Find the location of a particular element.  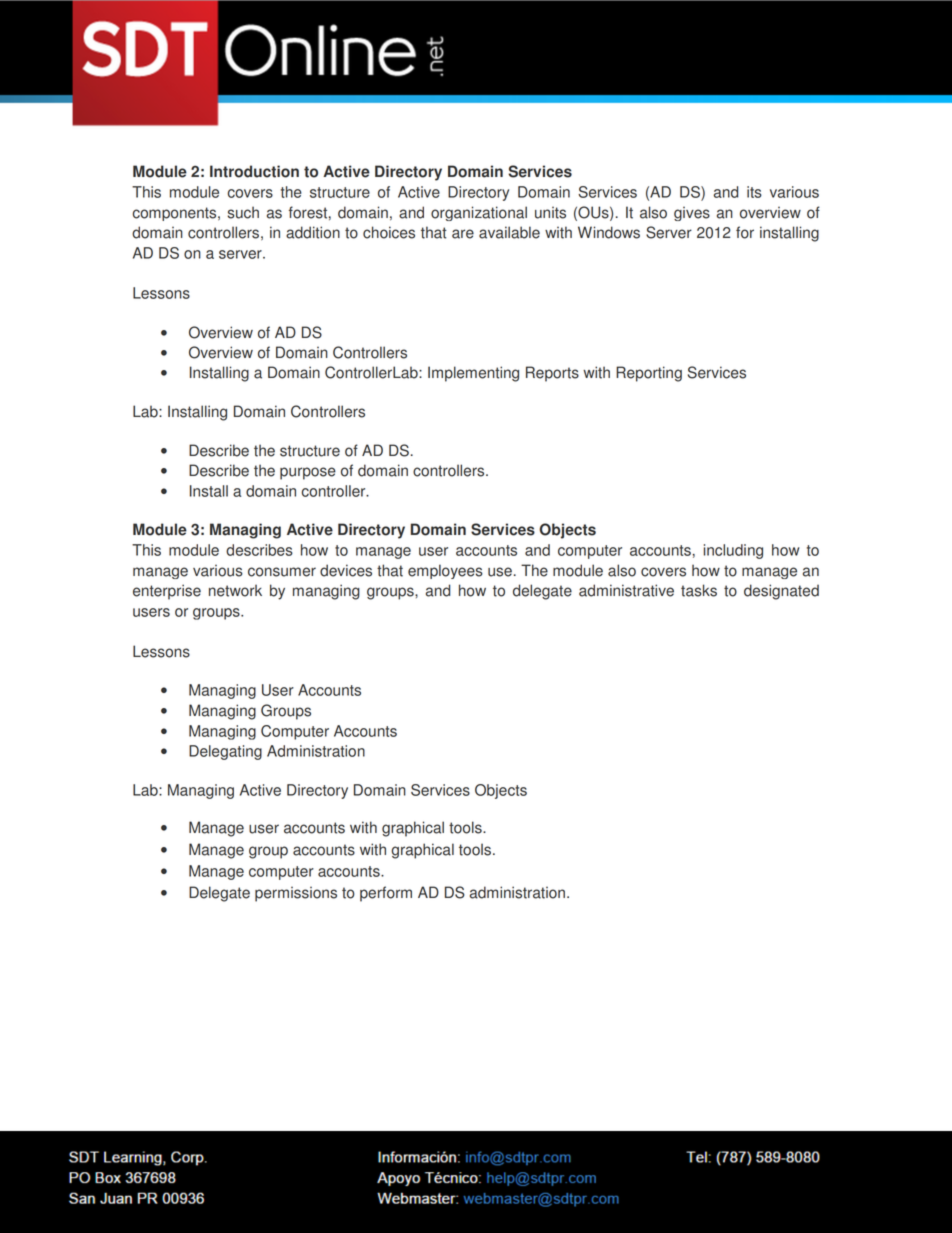

permissions is located at coordinates (296, 894).
